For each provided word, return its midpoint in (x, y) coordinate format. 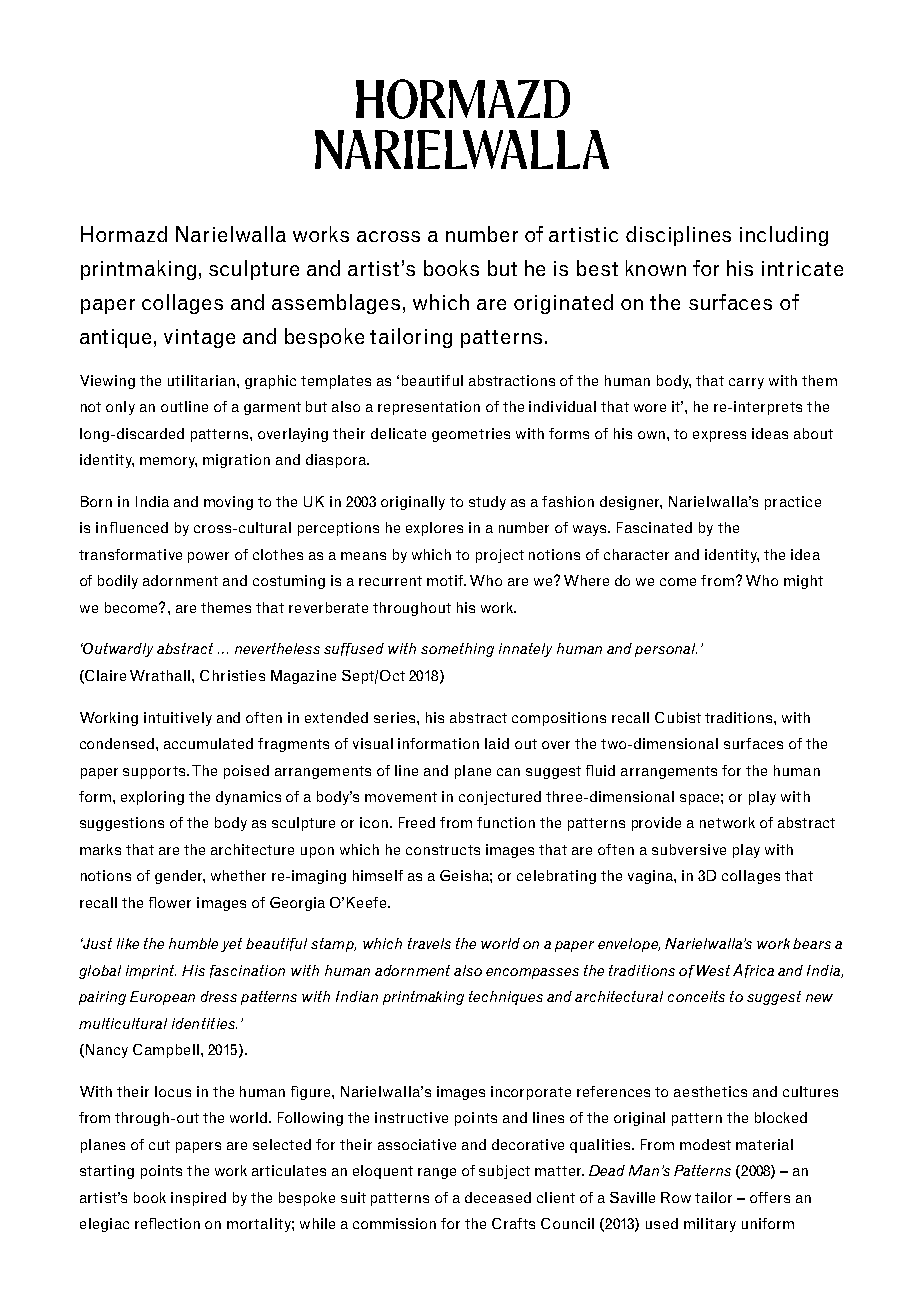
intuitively (178, 719)
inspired (198, 1199)
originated (563, 304)
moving (228, 503)
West (713, 970)
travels (429, 943)
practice (793, 503)
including (784, 236)
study (487, 503)
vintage (199, 338)
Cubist (678, 717)
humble (193, 943)
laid (497, 743)
